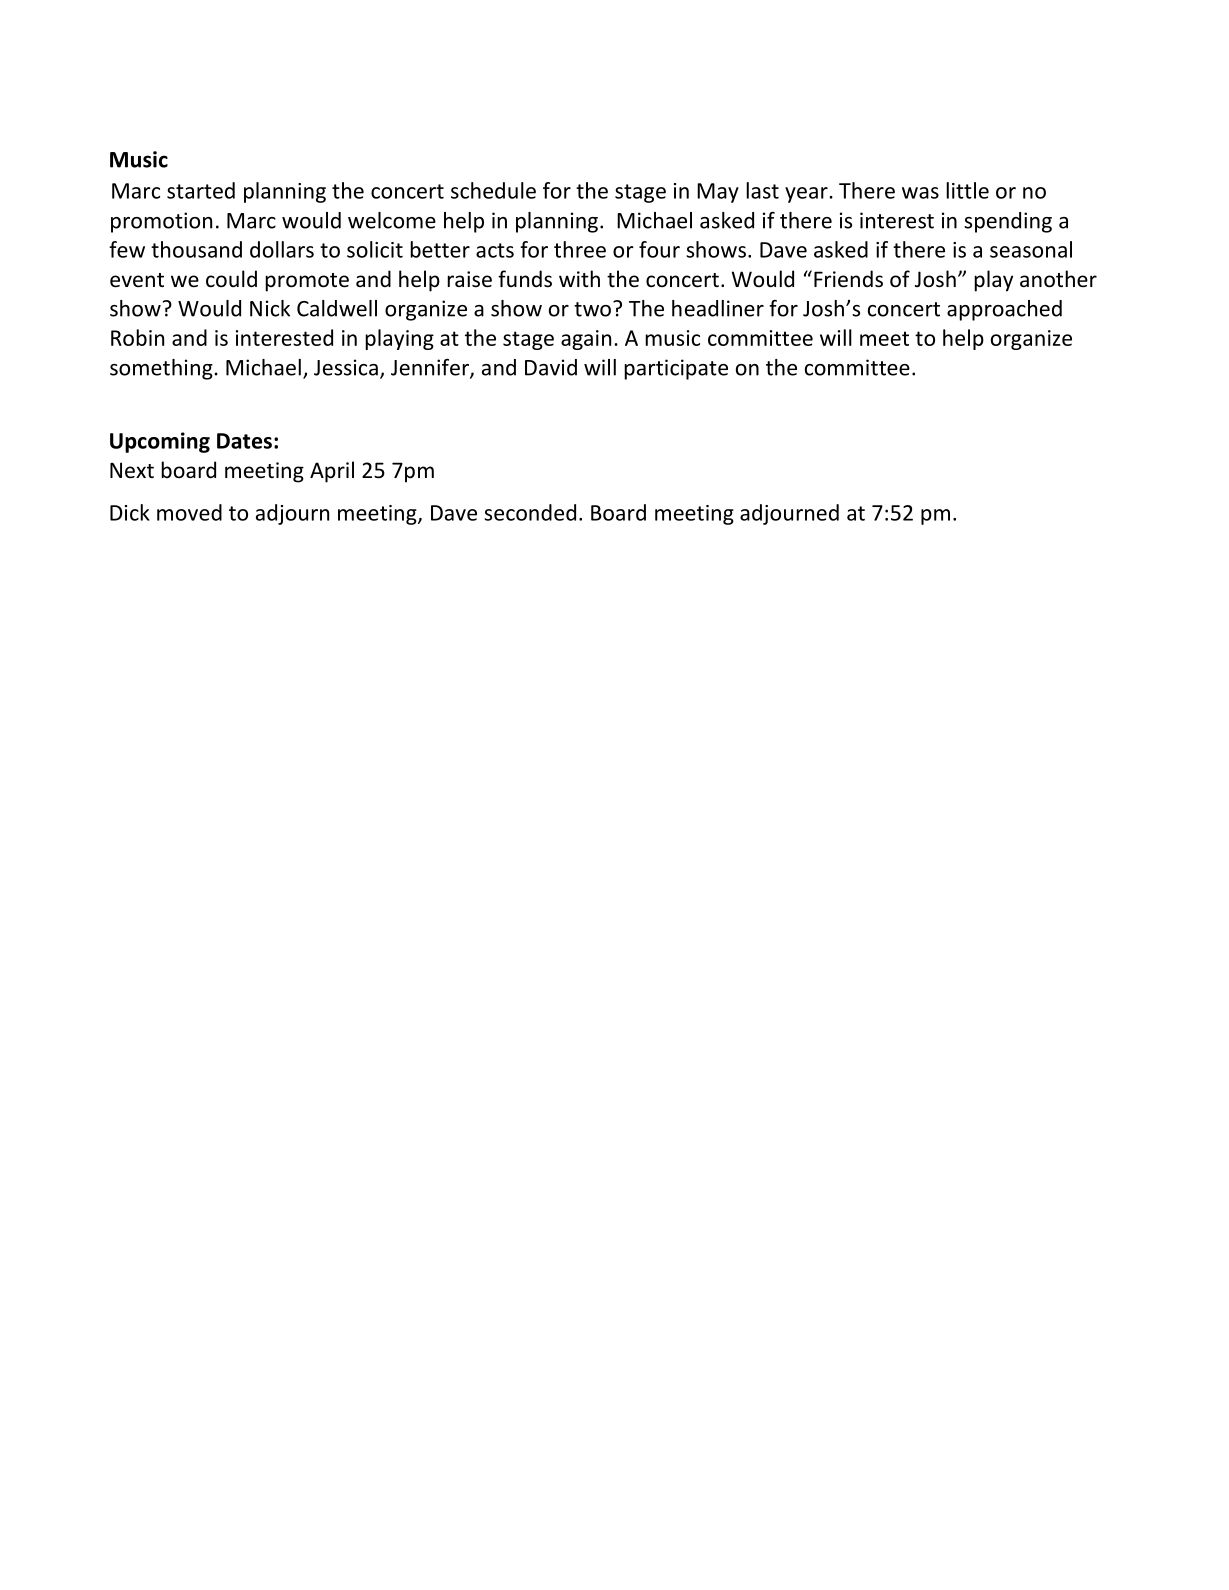  I want to click on started, so click(201, 190).
